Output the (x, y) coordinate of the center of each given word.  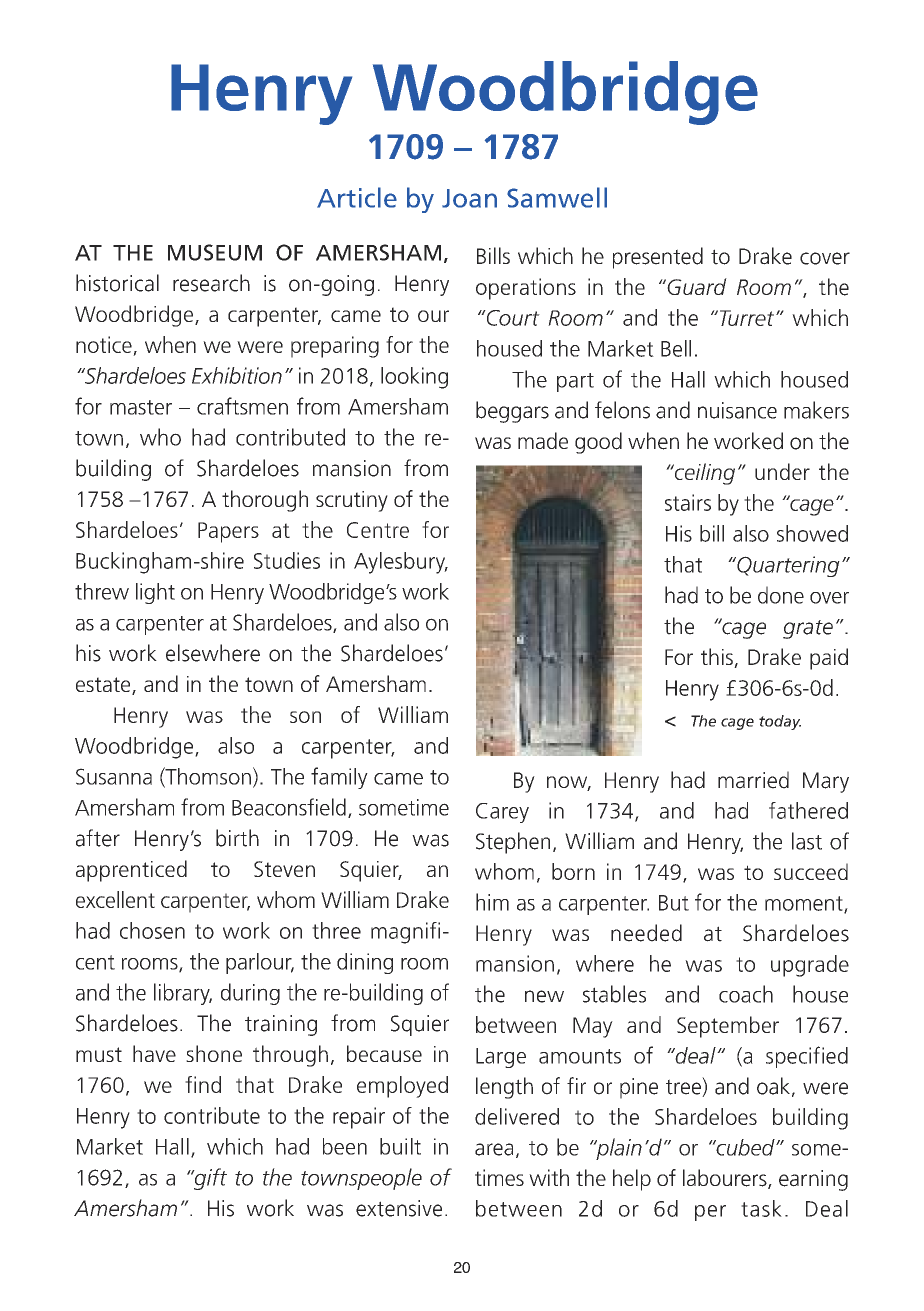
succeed (811, 871)
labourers (726, 1179)
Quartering (787, 566)
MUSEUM (215, 252)
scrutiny (352, 501)
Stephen (513, 843)
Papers (228, 532)
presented (658, 258)
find (203, 1084)
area (494, 1149)
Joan (469, 198)
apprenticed (131, 871)
